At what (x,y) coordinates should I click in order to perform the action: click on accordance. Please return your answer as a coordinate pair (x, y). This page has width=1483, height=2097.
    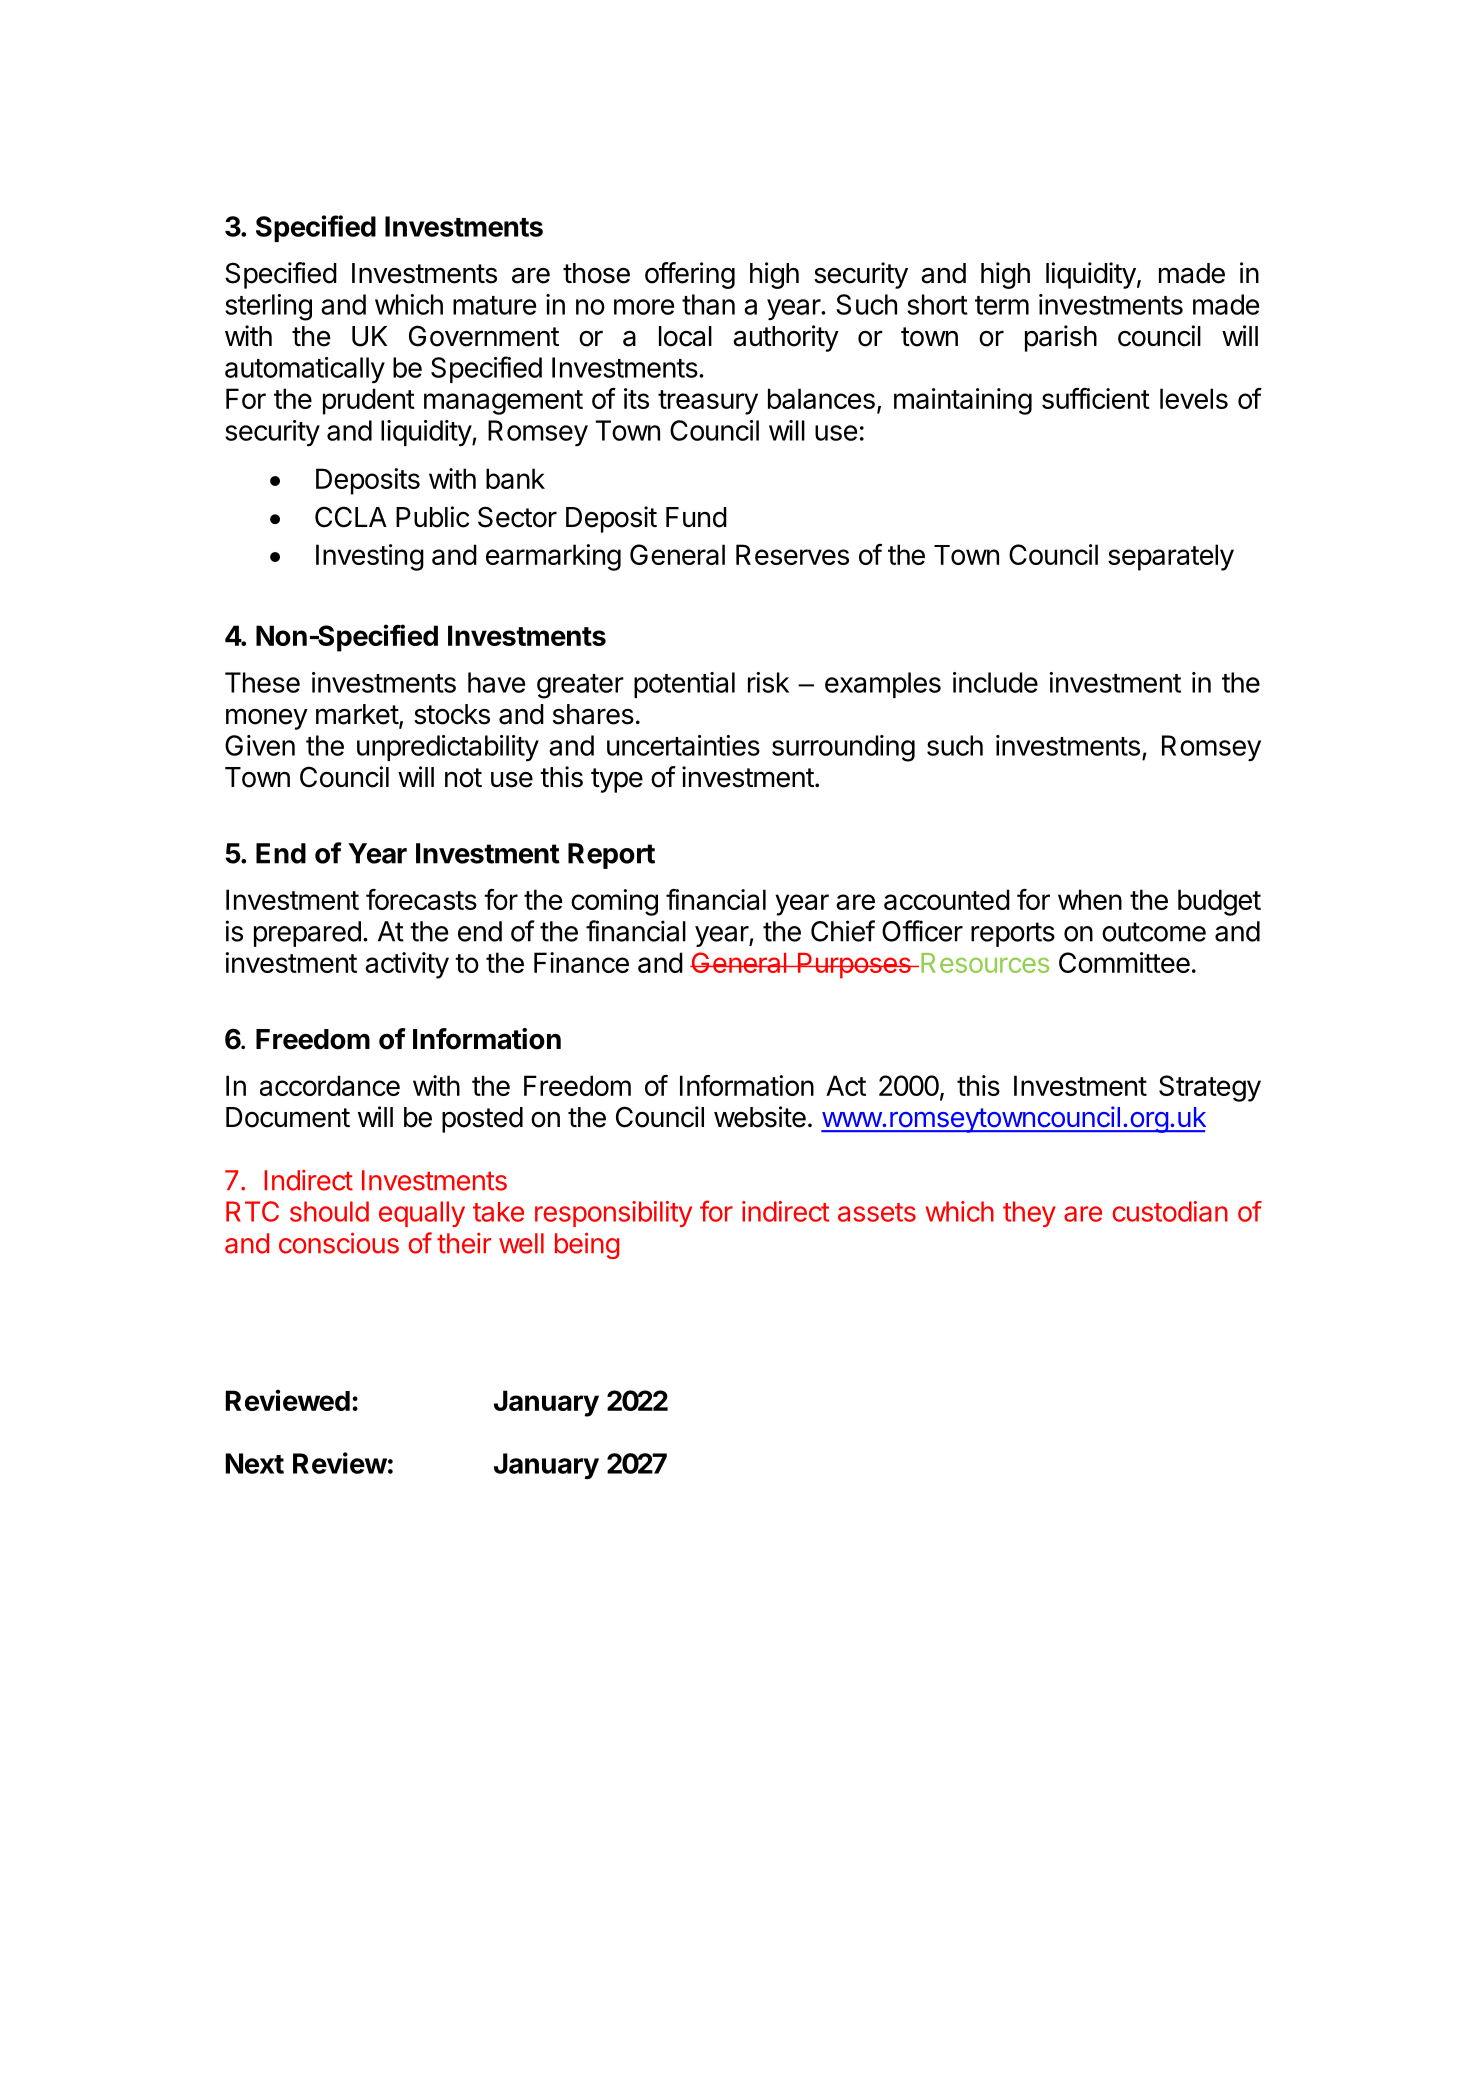
    Looking at the image, I should click on (330, 1085).
